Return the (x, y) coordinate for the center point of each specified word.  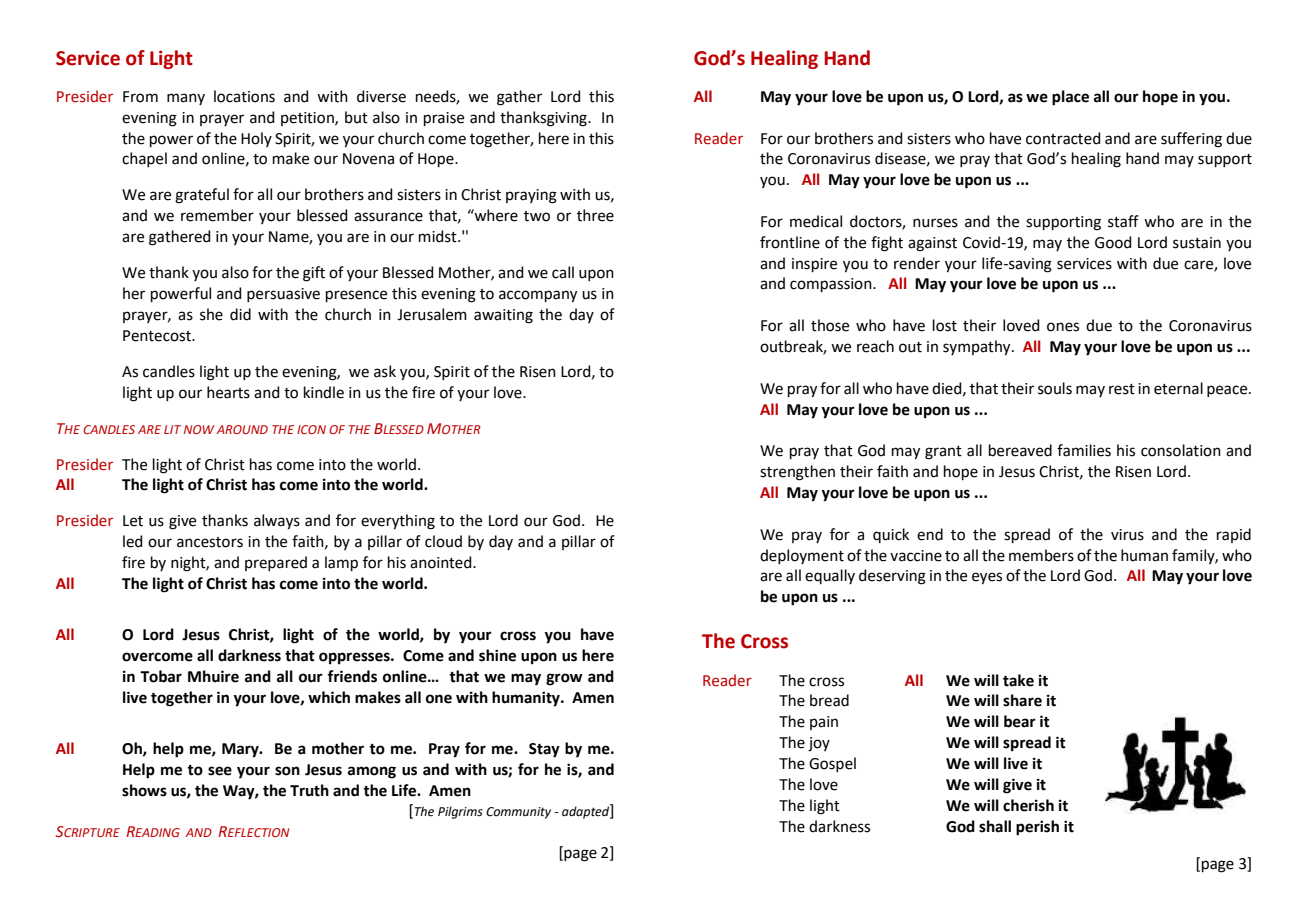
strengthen (797, 473)
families (1084, 450)
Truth (309, 790)
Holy (256, 139)
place (1070, 98)
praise (444, 119)
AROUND (242, 429)
